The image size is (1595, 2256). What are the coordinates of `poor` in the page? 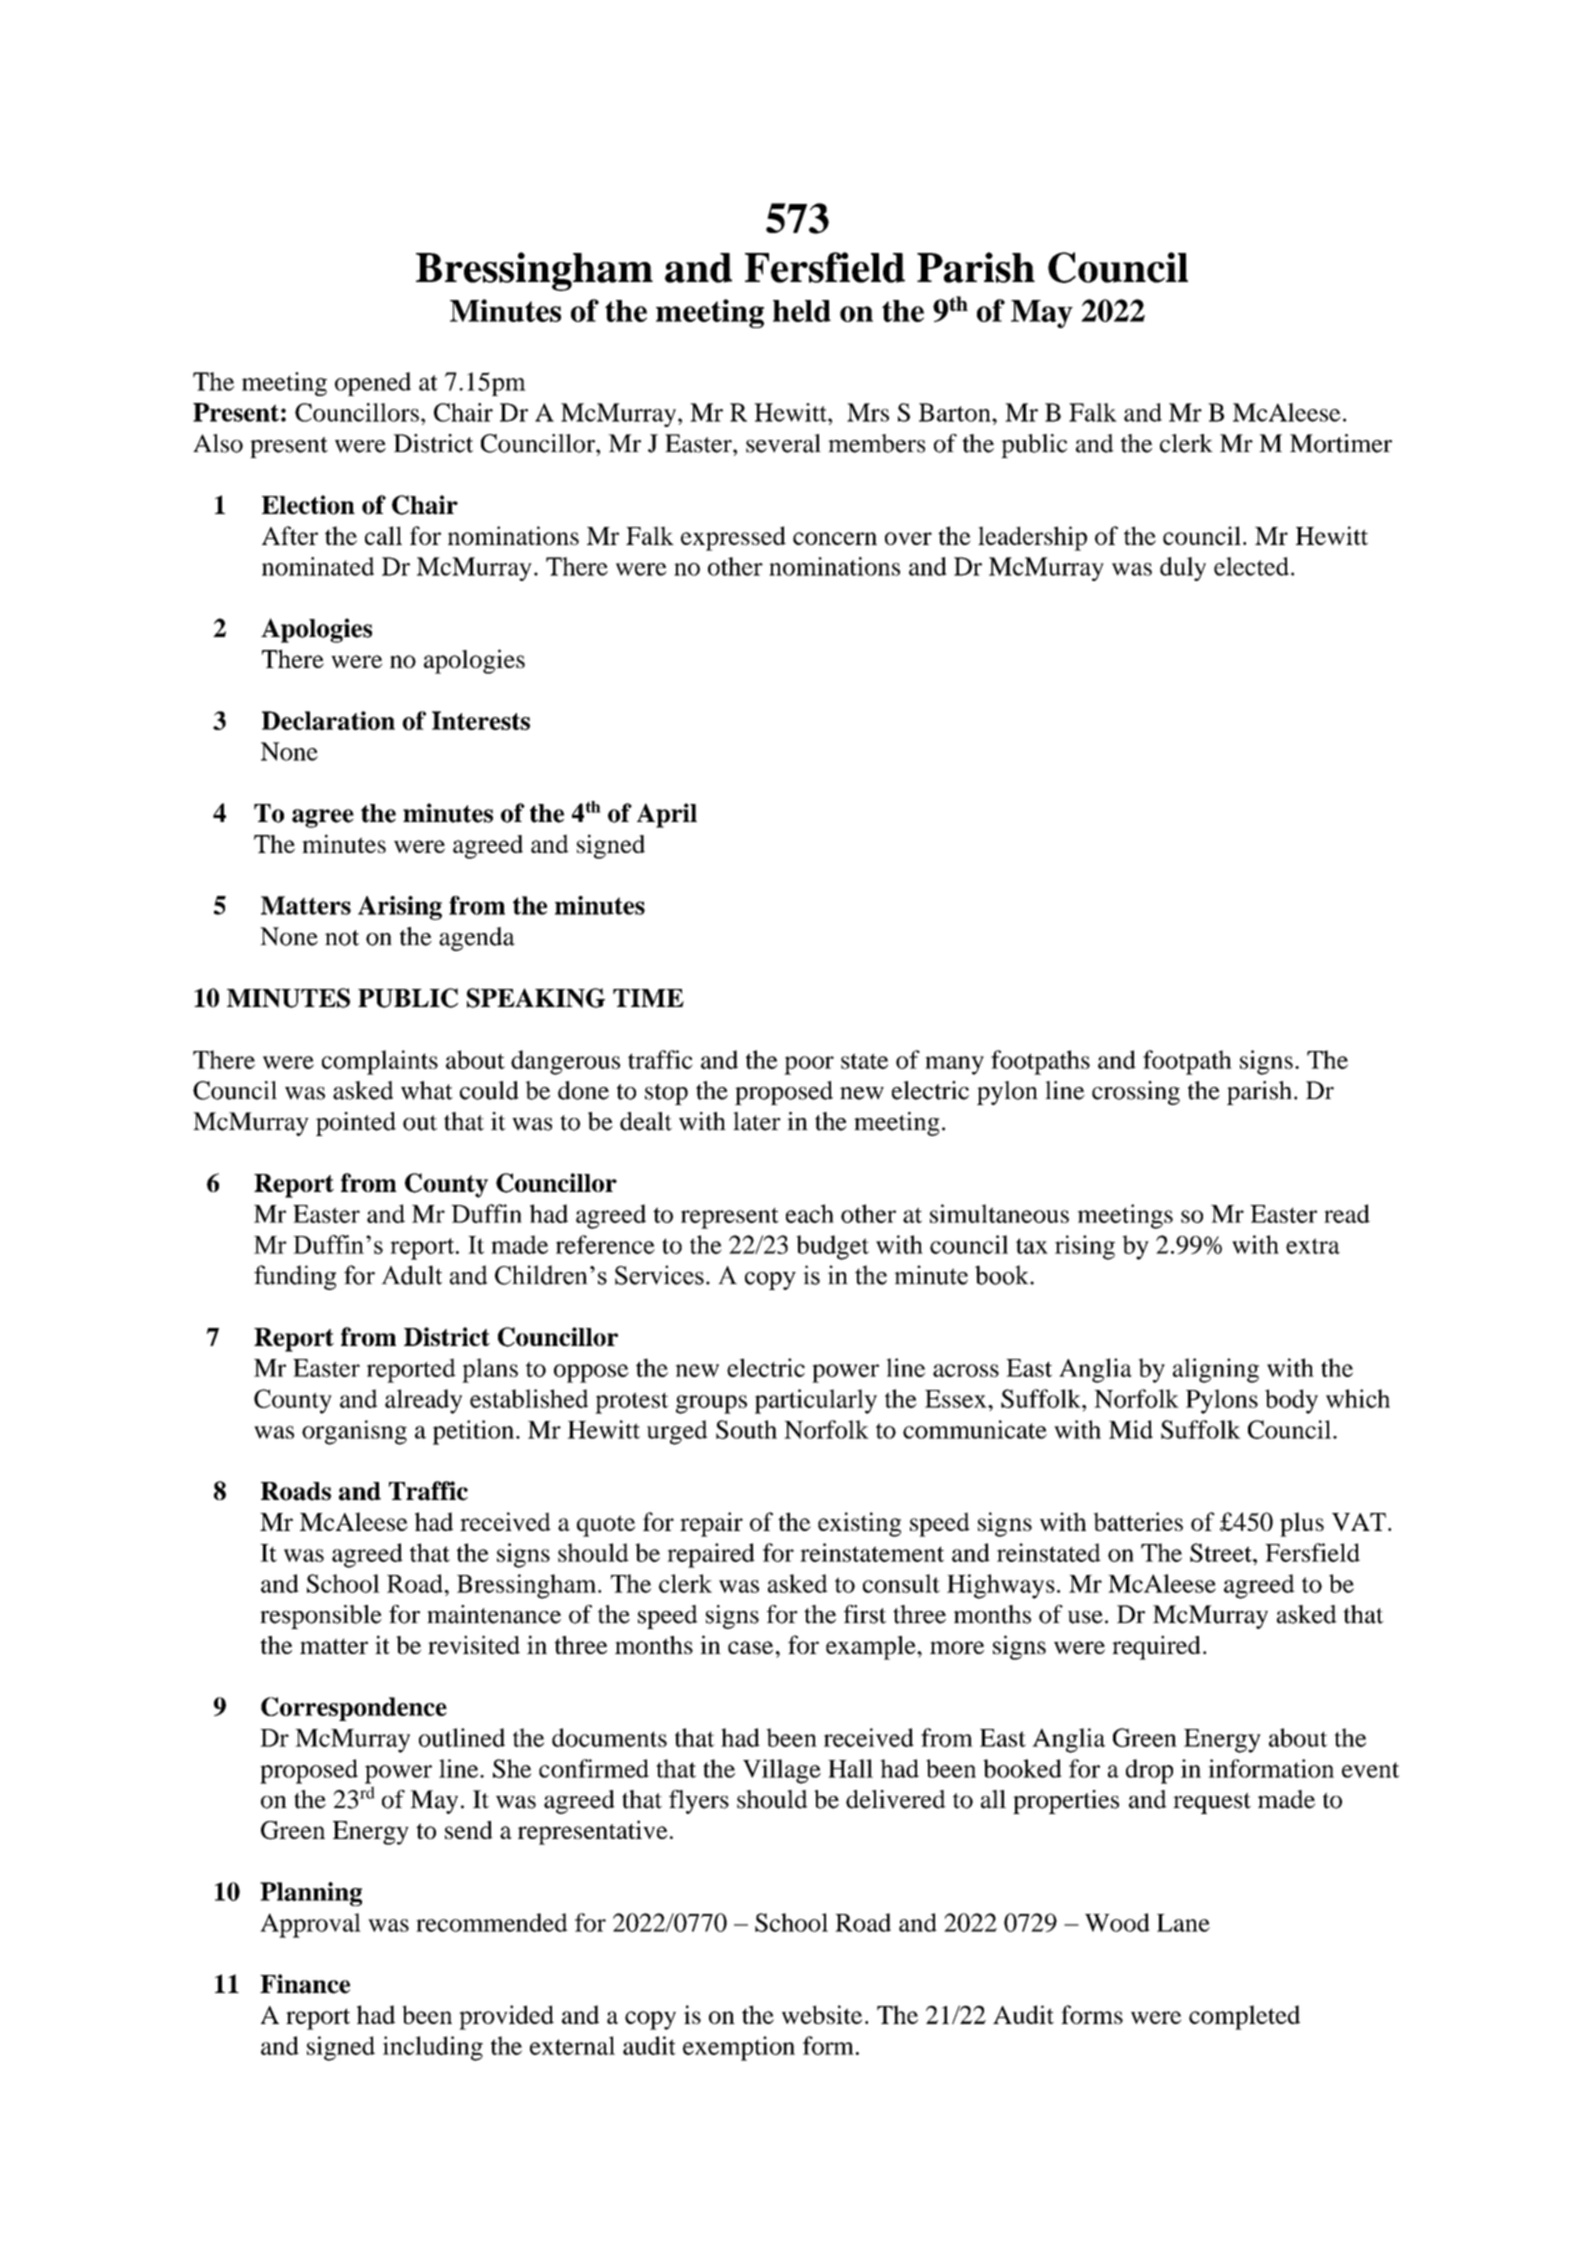 It's located at (809, 1065).
